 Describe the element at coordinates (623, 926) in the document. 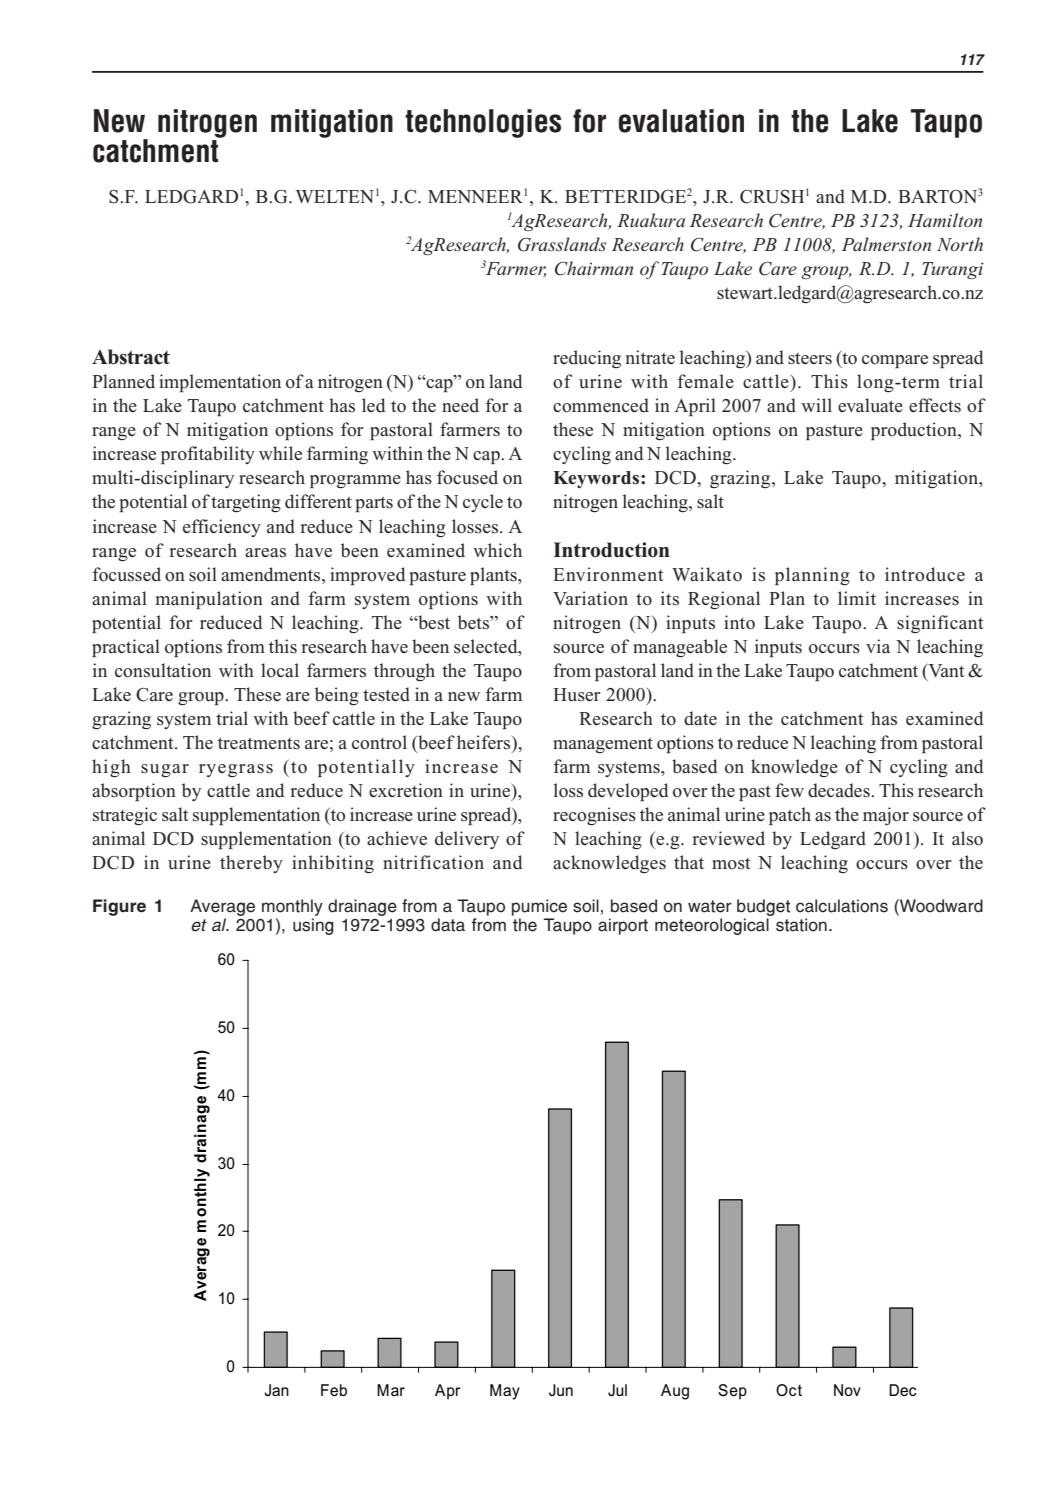

I see `airport` at that location.
